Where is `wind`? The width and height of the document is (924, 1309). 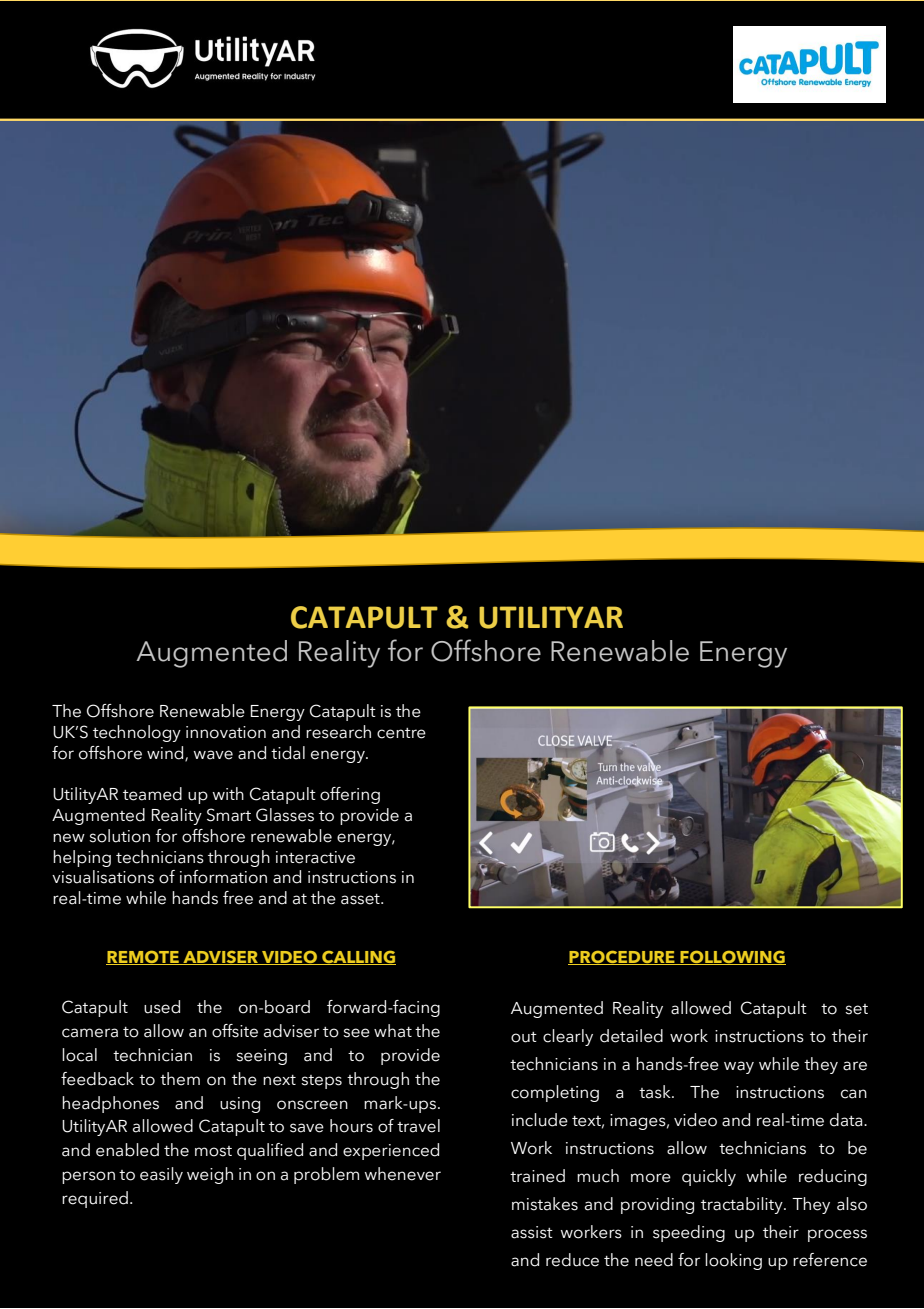 wind is located at coordinates (166, 753).
